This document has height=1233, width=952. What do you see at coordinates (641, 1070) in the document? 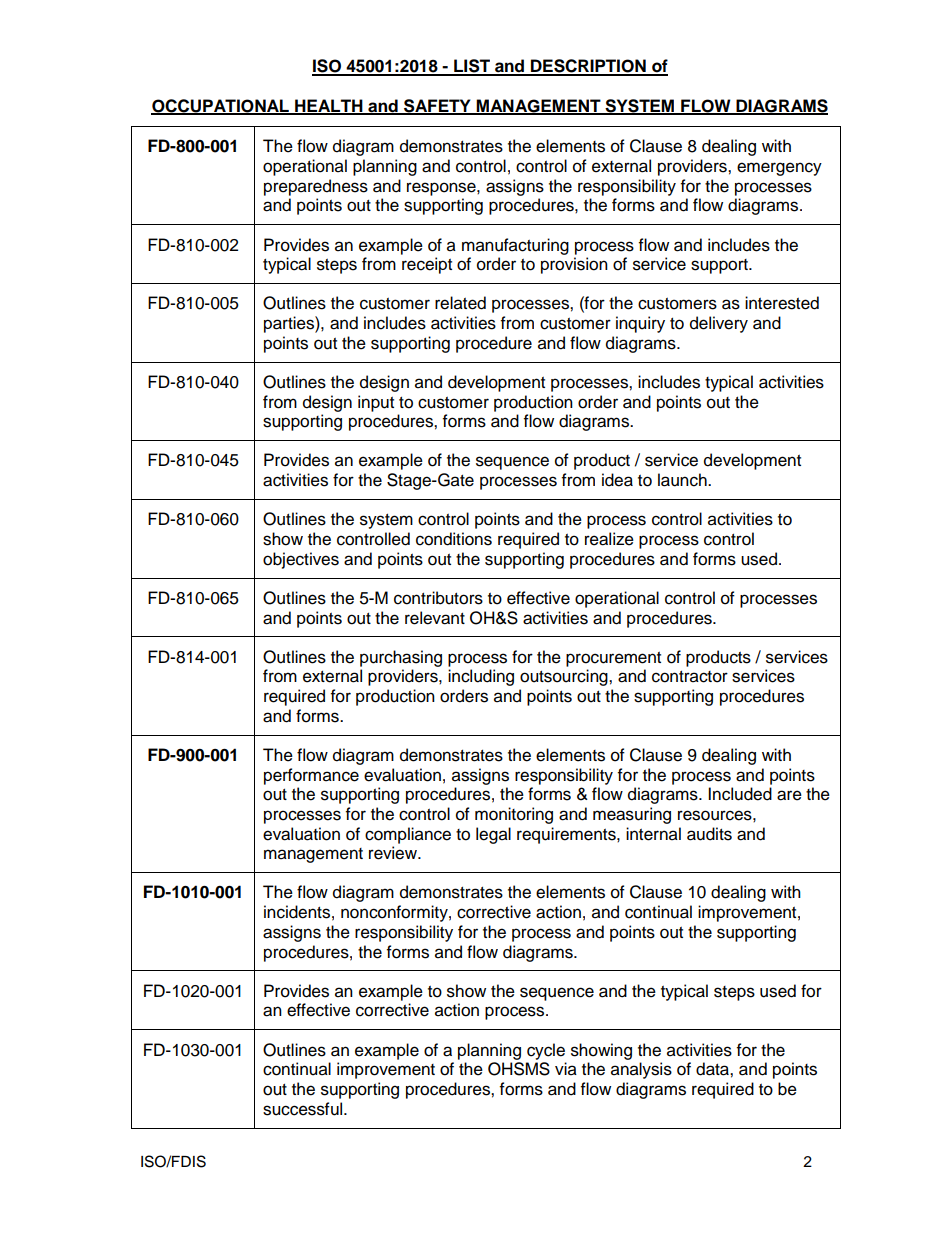
I see `analysis` at bounding box center [641, 1070].
